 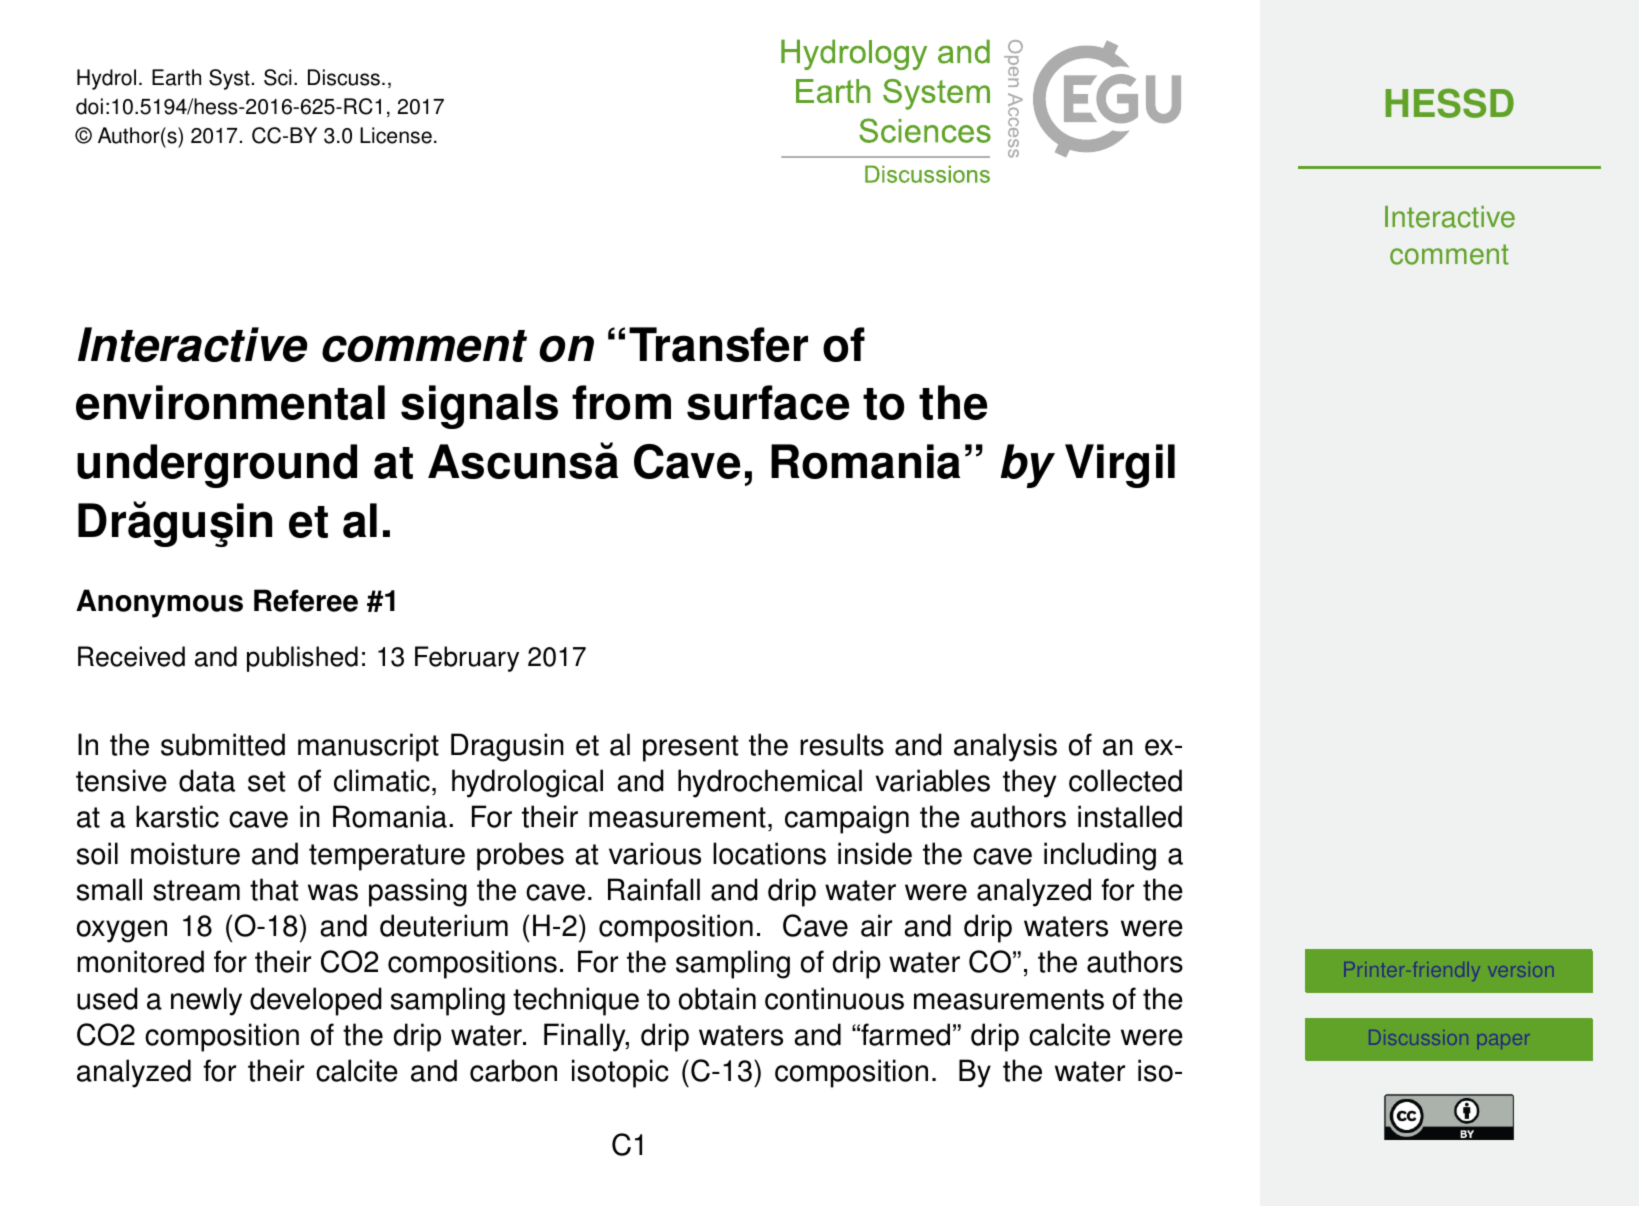 I want to click on Virgil, so click(x=1120, y=466).
